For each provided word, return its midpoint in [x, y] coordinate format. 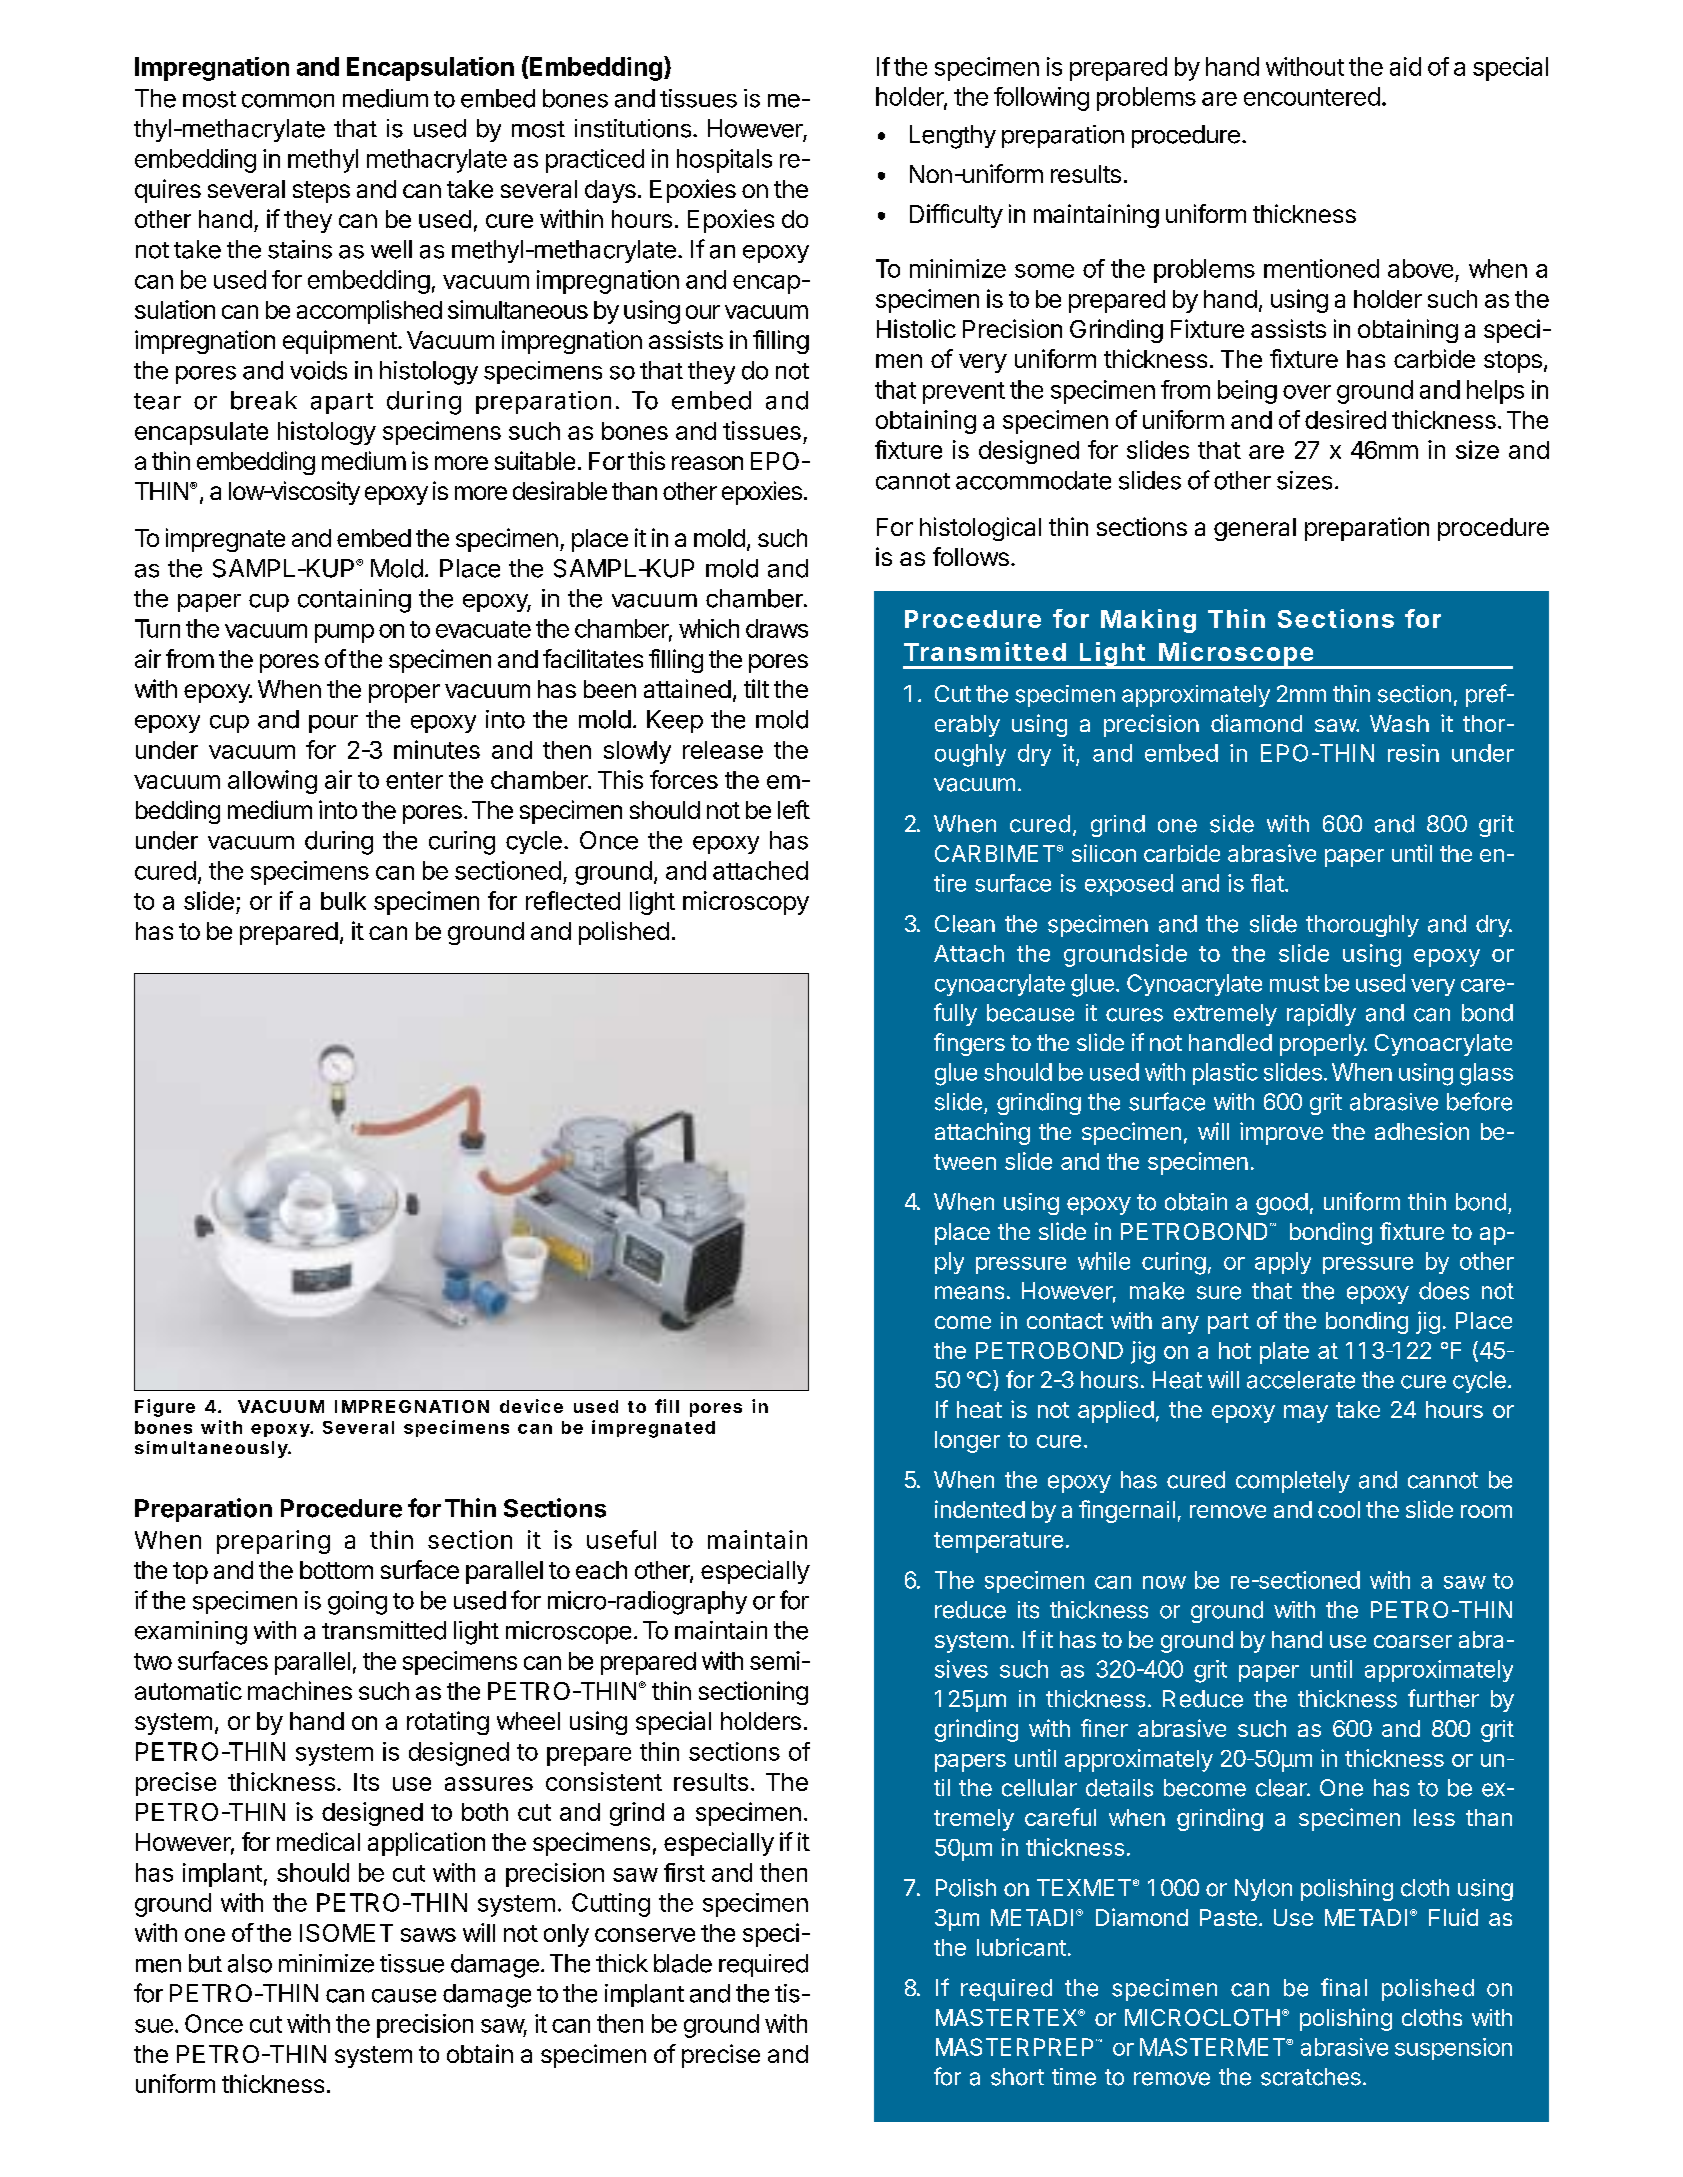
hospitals [724, 161]
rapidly [1321, 1015]
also [250, 1963]
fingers [969, 1044]
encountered [1312, 96]
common [288, 101]
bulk [343, 901]
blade [683, 1963]
